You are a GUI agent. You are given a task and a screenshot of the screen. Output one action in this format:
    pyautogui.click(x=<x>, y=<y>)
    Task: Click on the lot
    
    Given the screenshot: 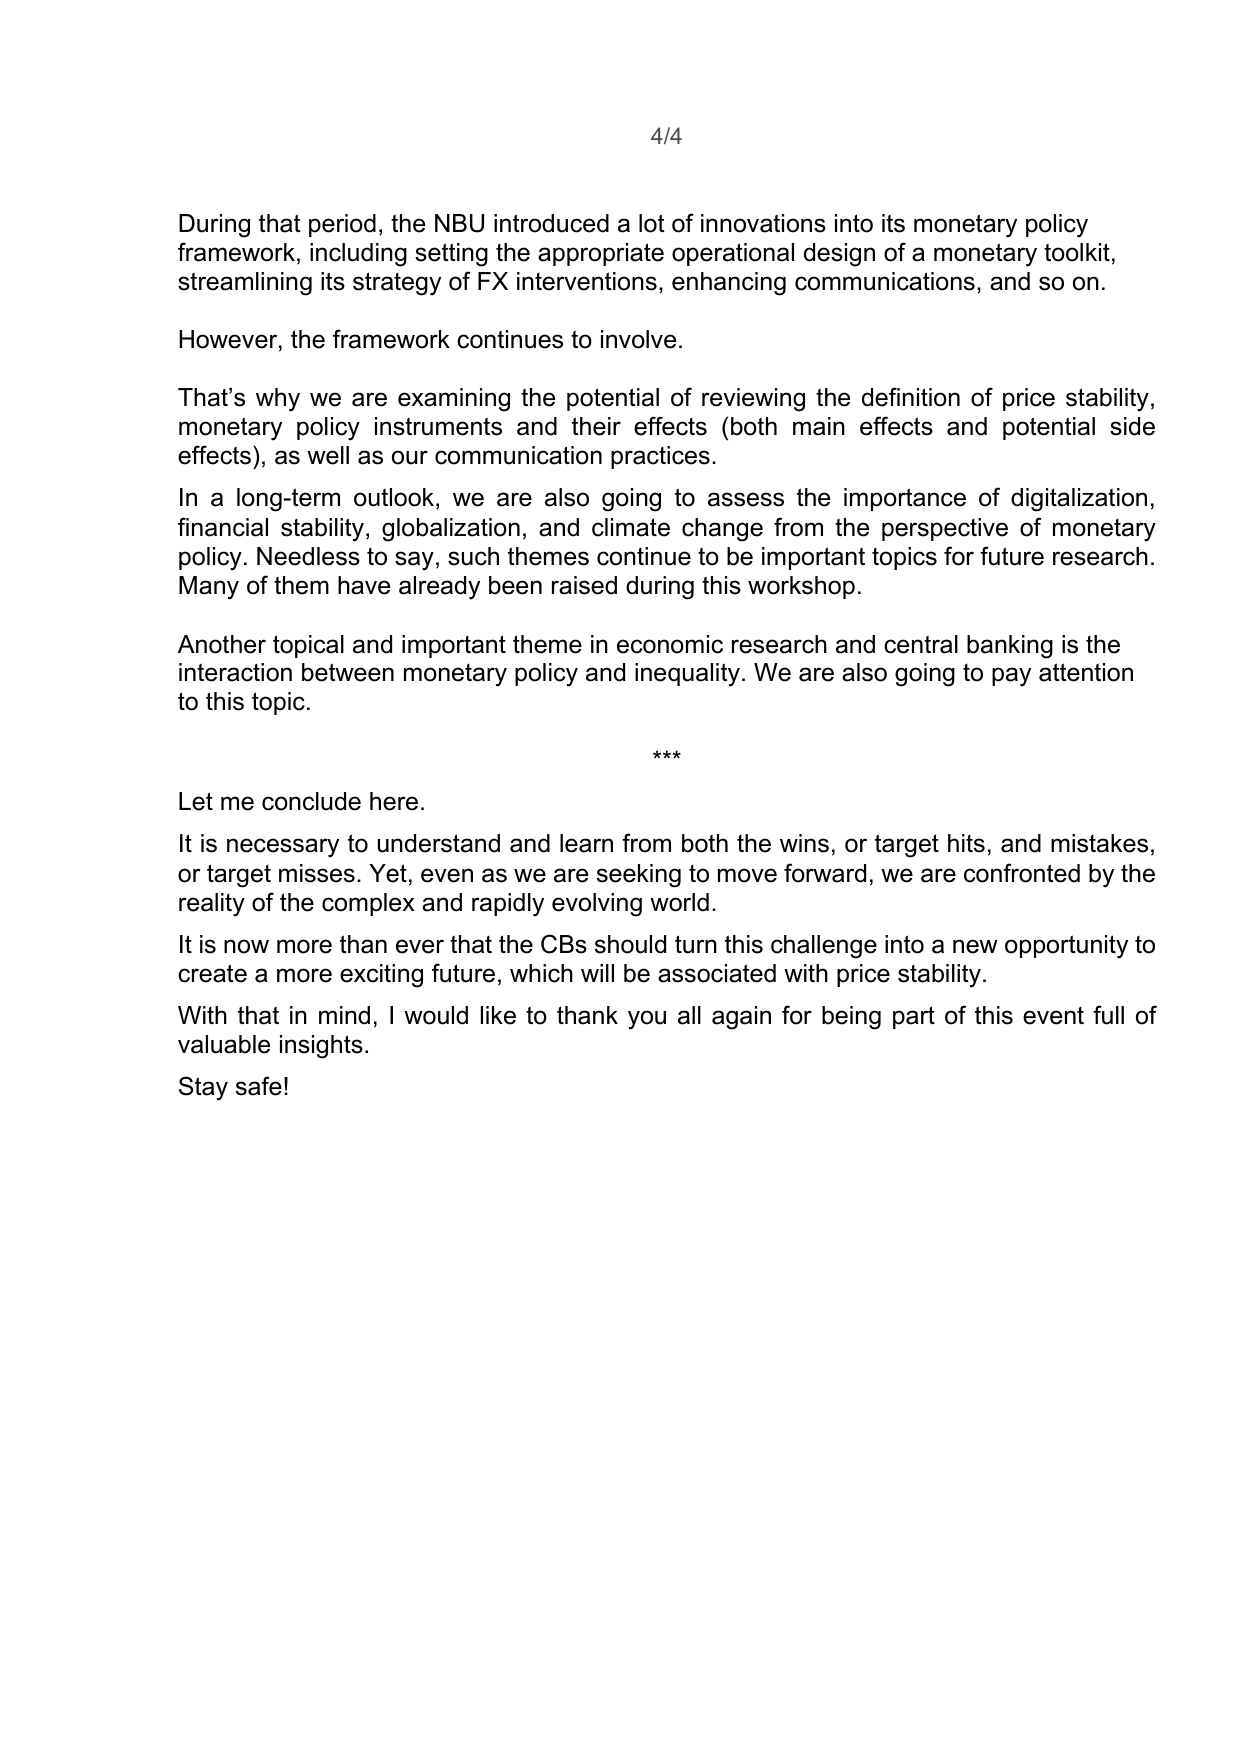 What is the action you would take?
    pyautogui.click(x=652, y=223)
